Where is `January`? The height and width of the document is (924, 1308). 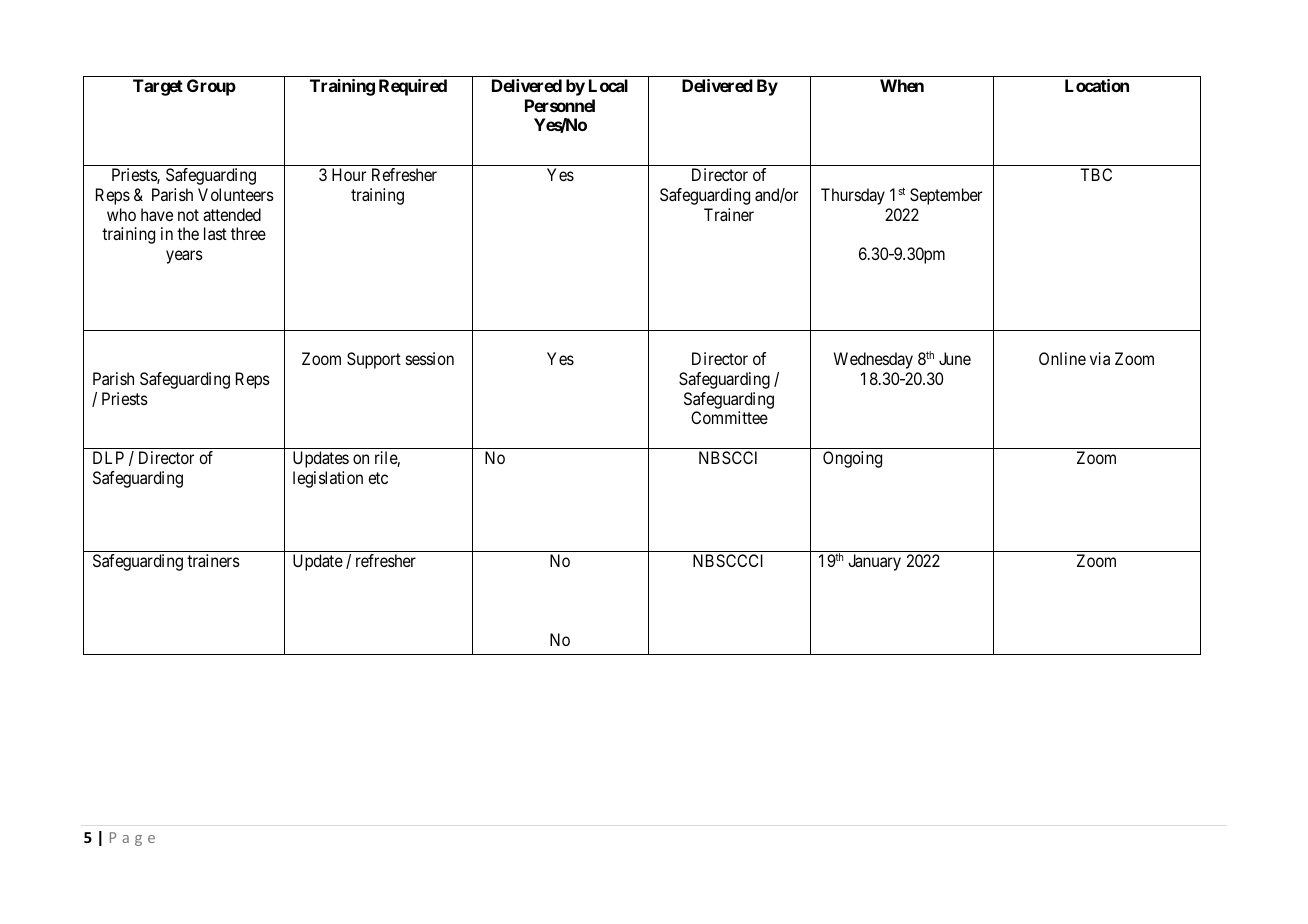 January is located at coordinates (874, 562).
